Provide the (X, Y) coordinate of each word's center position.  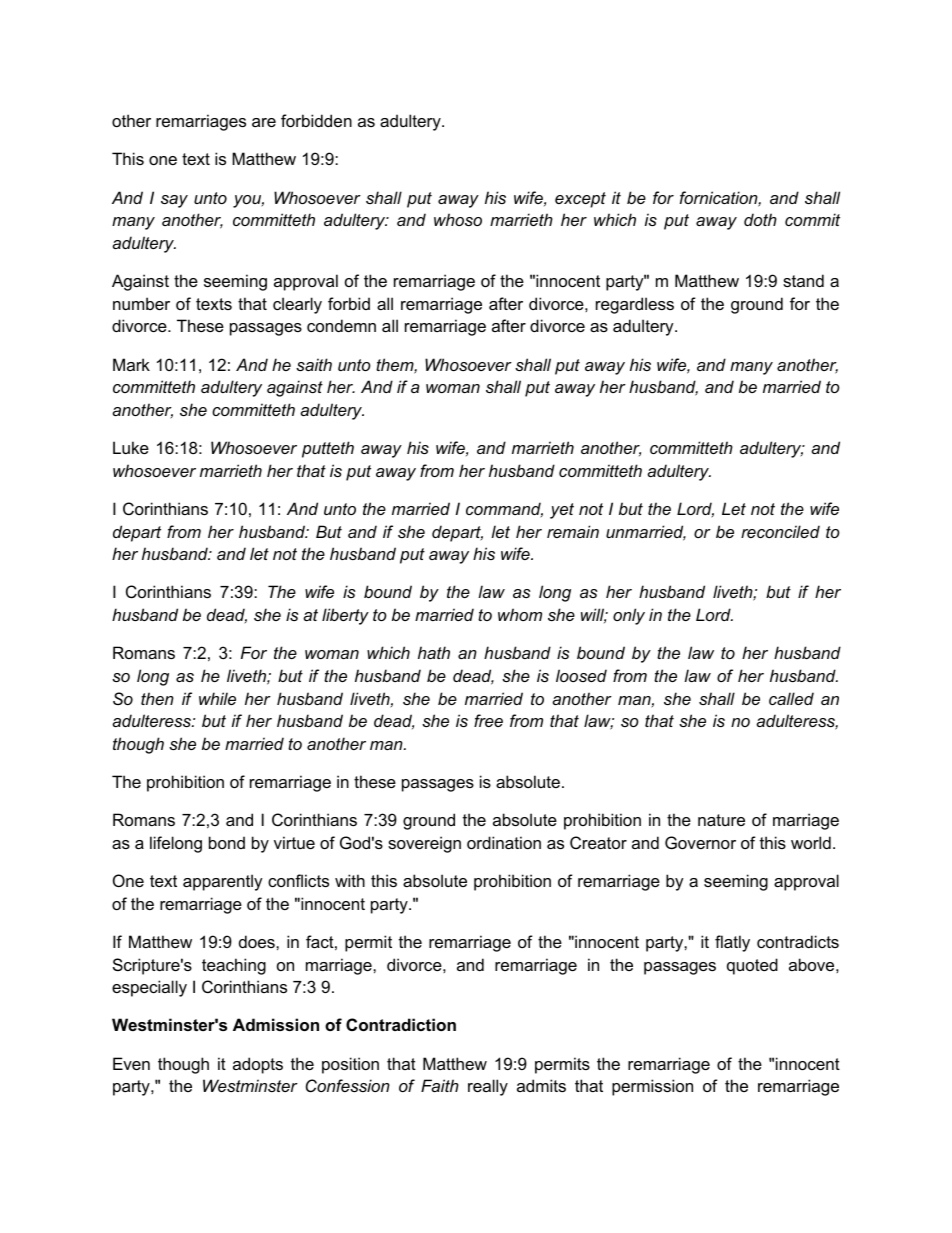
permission (652, 1087)
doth (760, 219)
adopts (258, 1065)
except (580, 200)
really (488, 1087)
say (174, 201)
